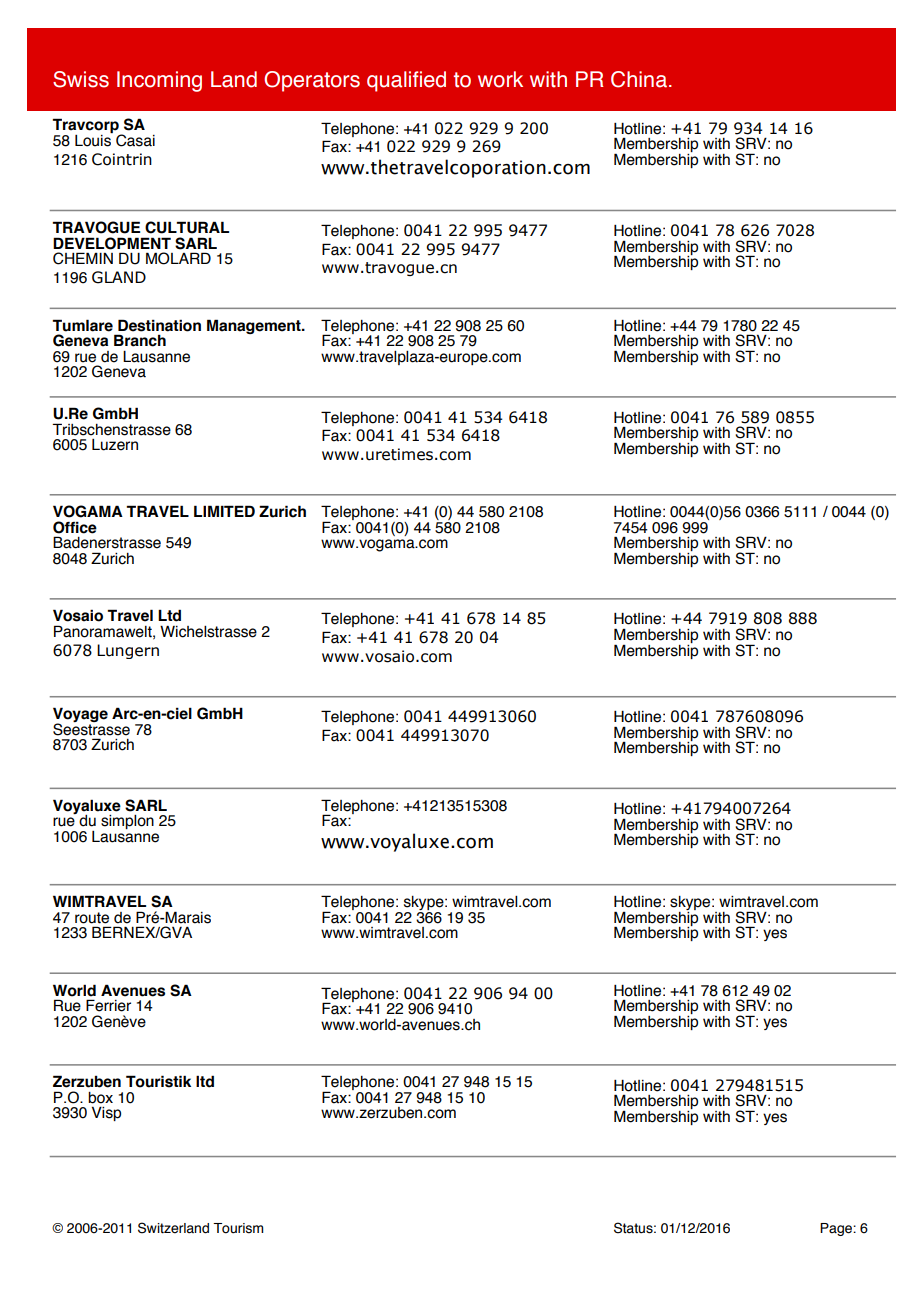 This image has width=924, height=1308. I want to click on Incoming, so click(159, 81).
